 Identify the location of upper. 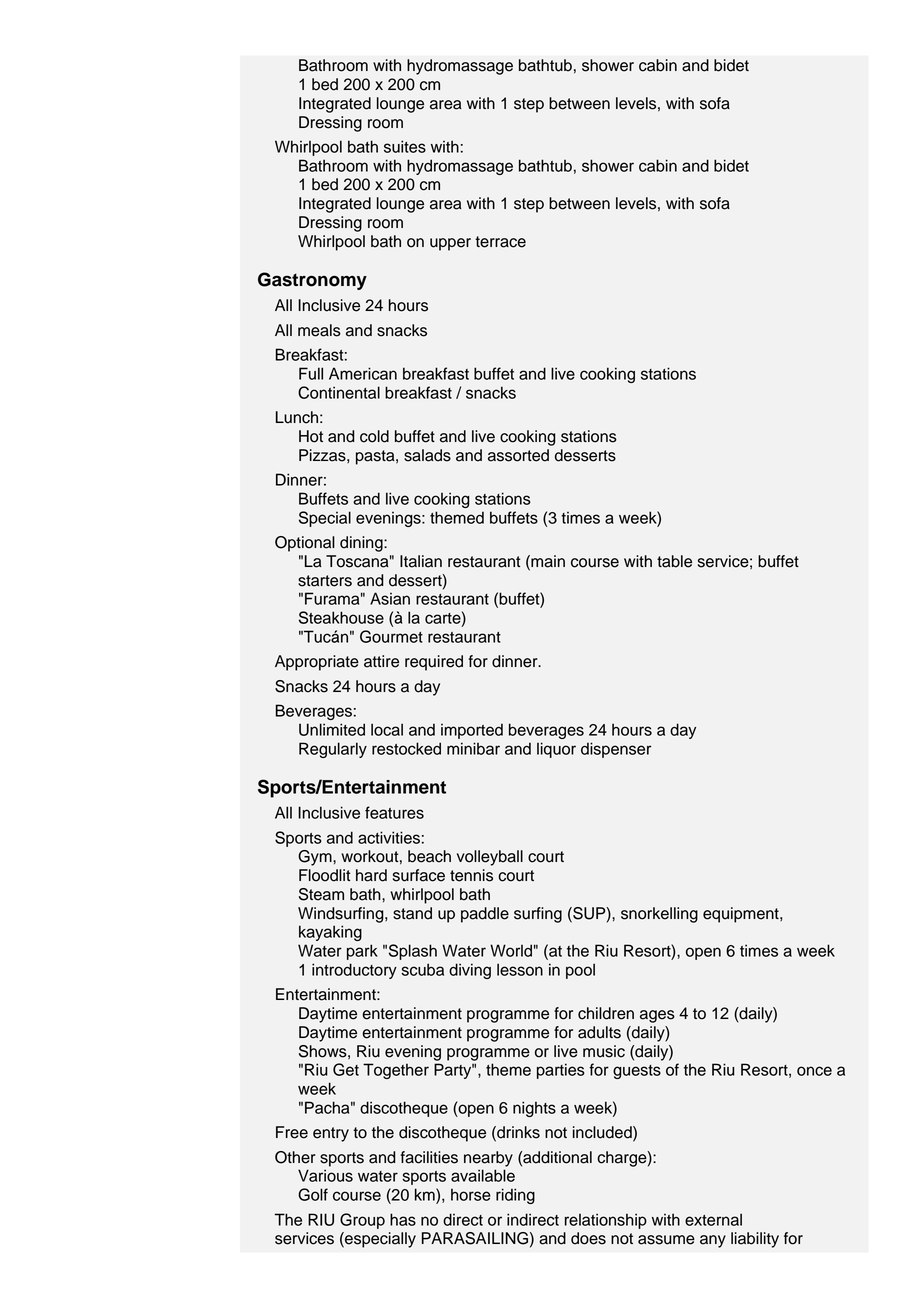
(450, 244).
